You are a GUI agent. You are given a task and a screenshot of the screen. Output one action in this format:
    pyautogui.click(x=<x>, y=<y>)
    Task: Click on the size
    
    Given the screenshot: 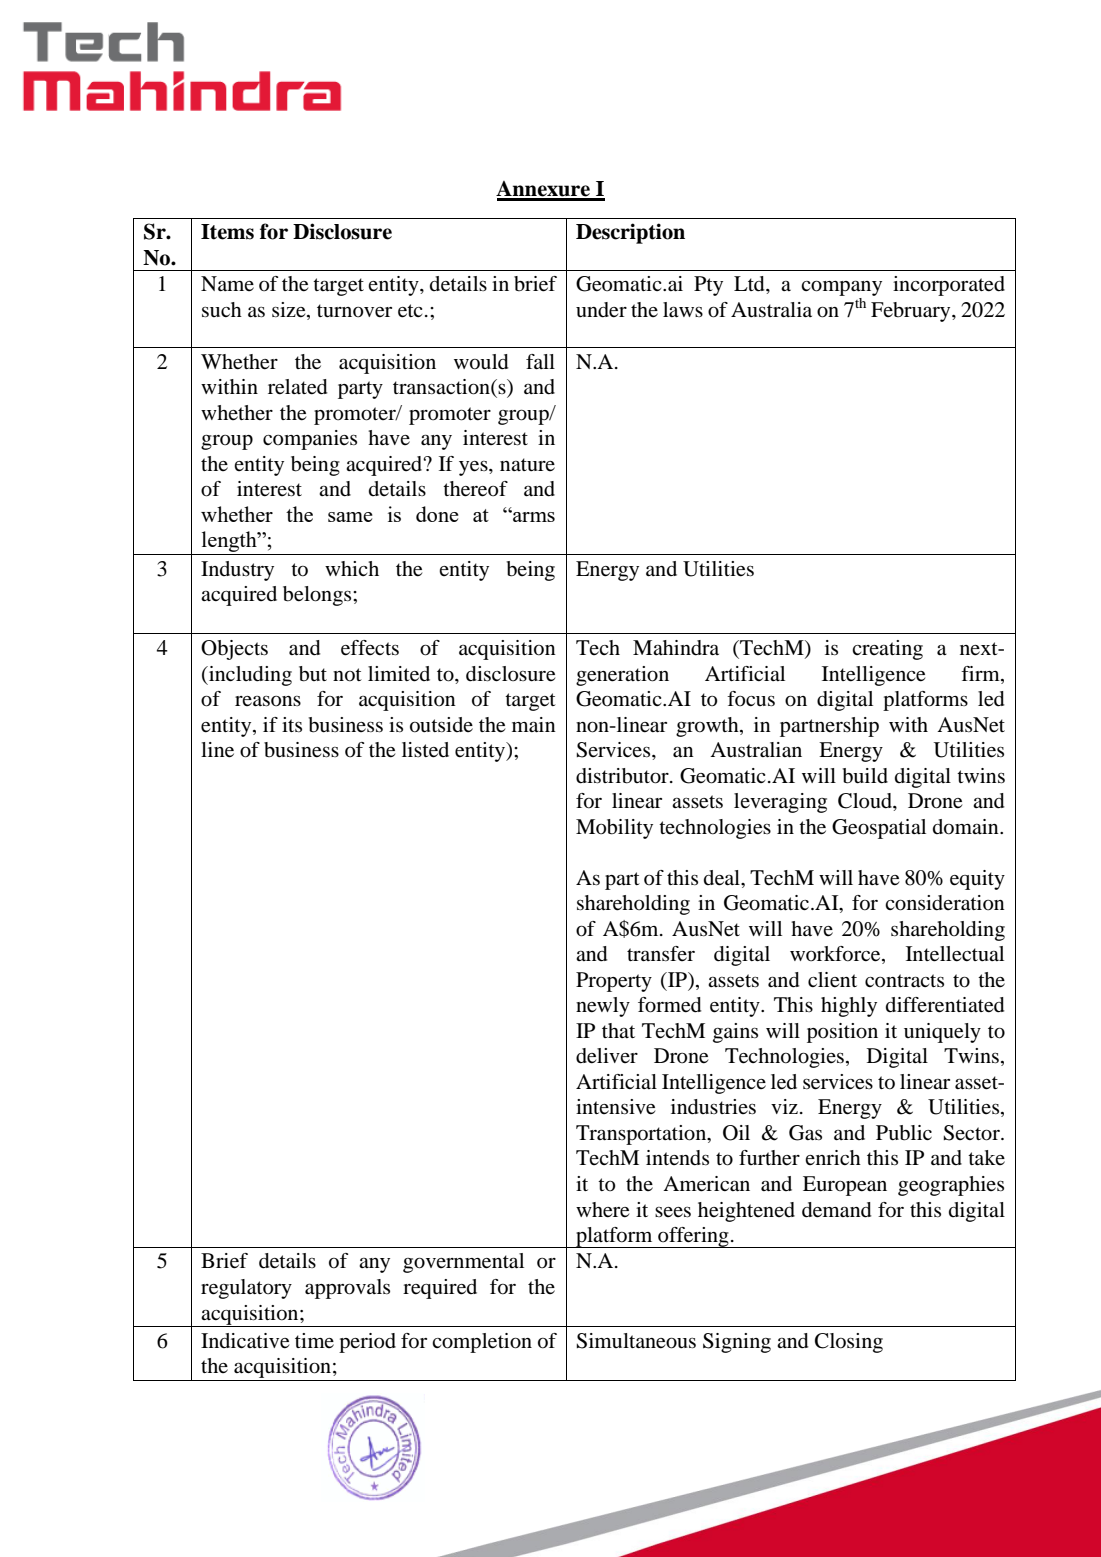 What is the action you would take?
    pyautogui.click(x=290, y=310)
